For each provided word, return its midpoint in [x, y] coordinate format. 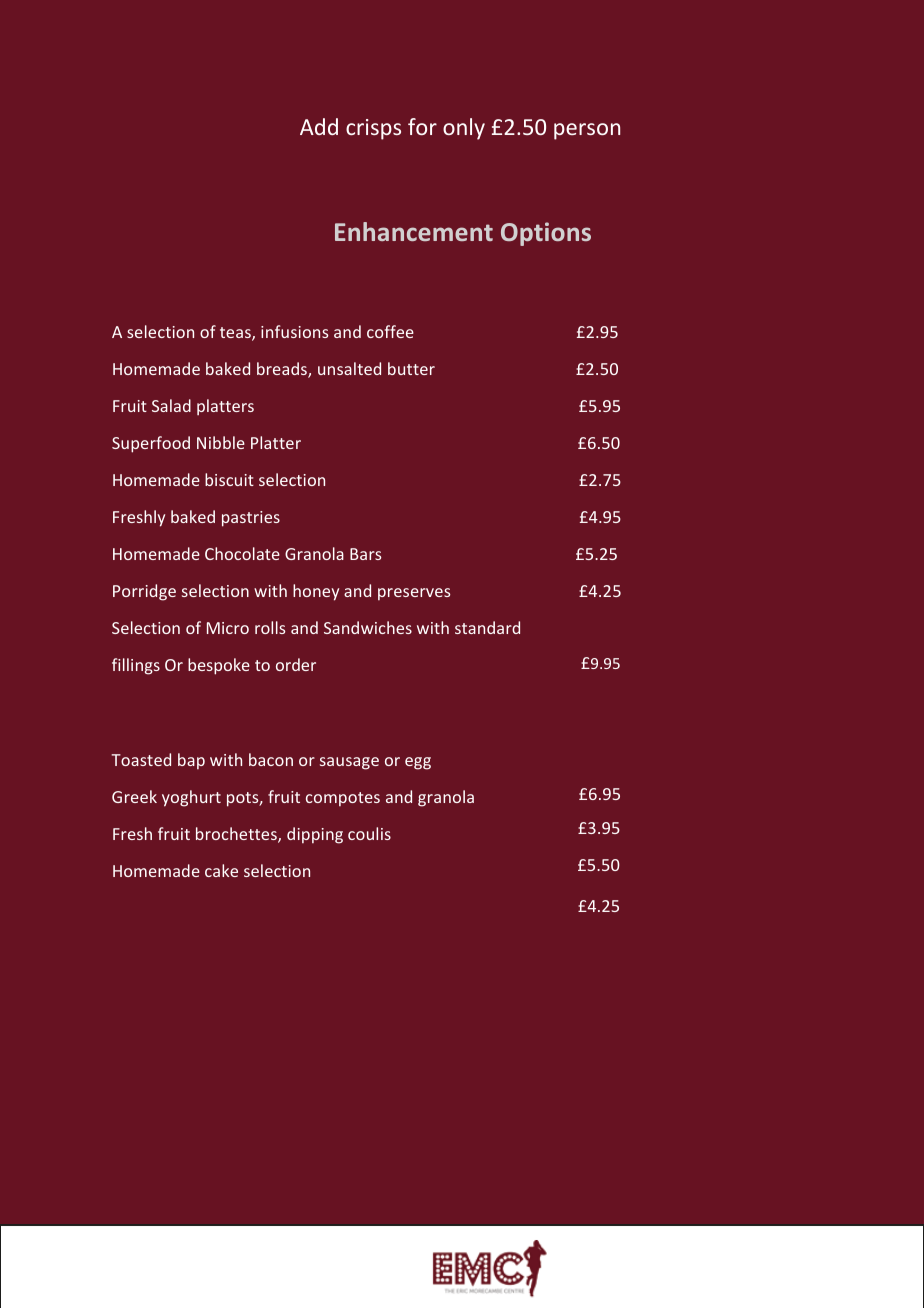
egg [418, 763]
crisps [373, 129]
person [587, 131]
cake [221, 870]
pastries [251, 519]
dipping [315, 835]
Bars [365, 554]
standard [487, 627]
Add [319, 126]
